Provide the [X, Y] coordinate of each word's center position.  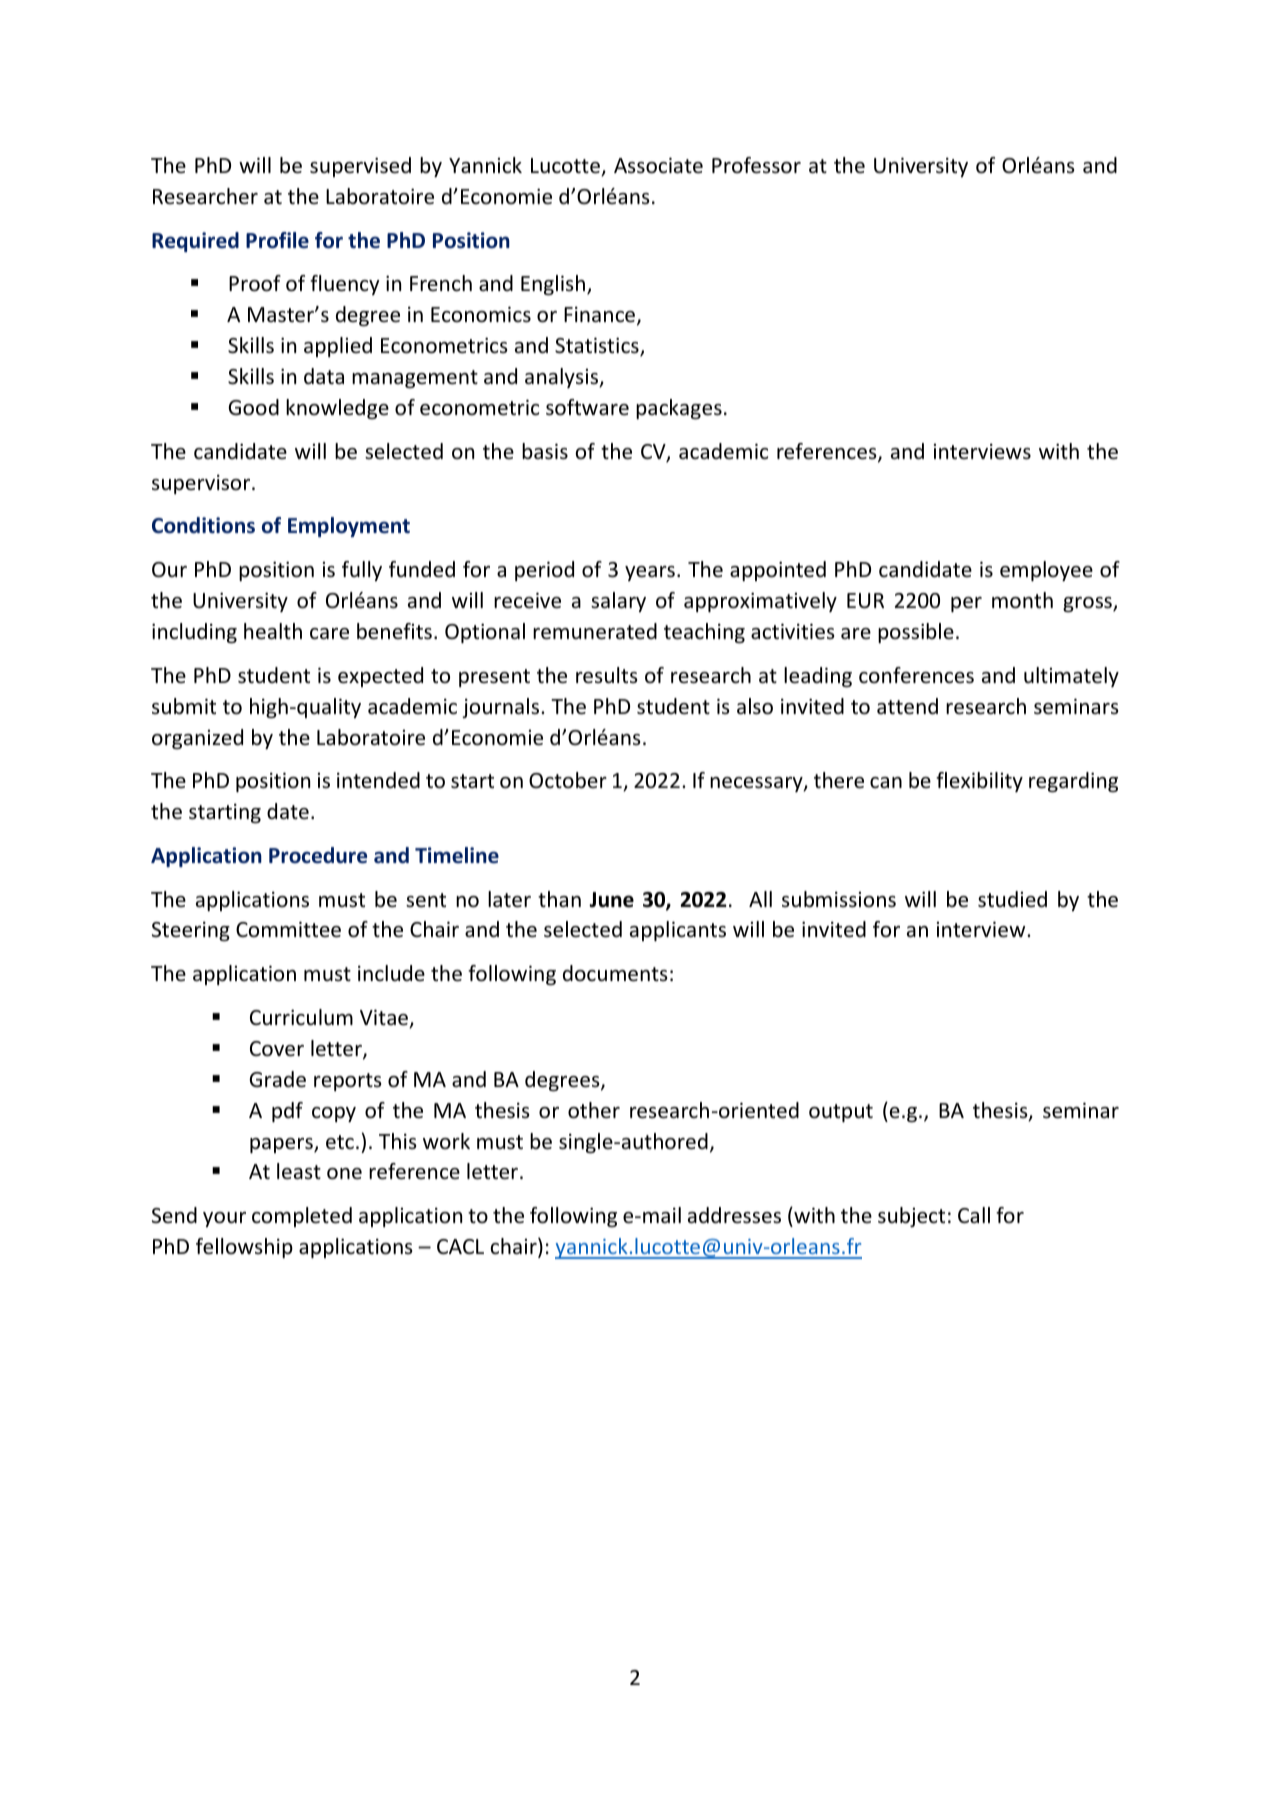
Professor [756, 165]
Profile [277, 240]
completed [302, 1217]
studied [1012, 899]
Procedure [318, 855]
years [650, 573]
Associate [658, 165]
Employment [349, 527]
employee [1046, 571]
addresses [734, 1215]
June [611, 900]
